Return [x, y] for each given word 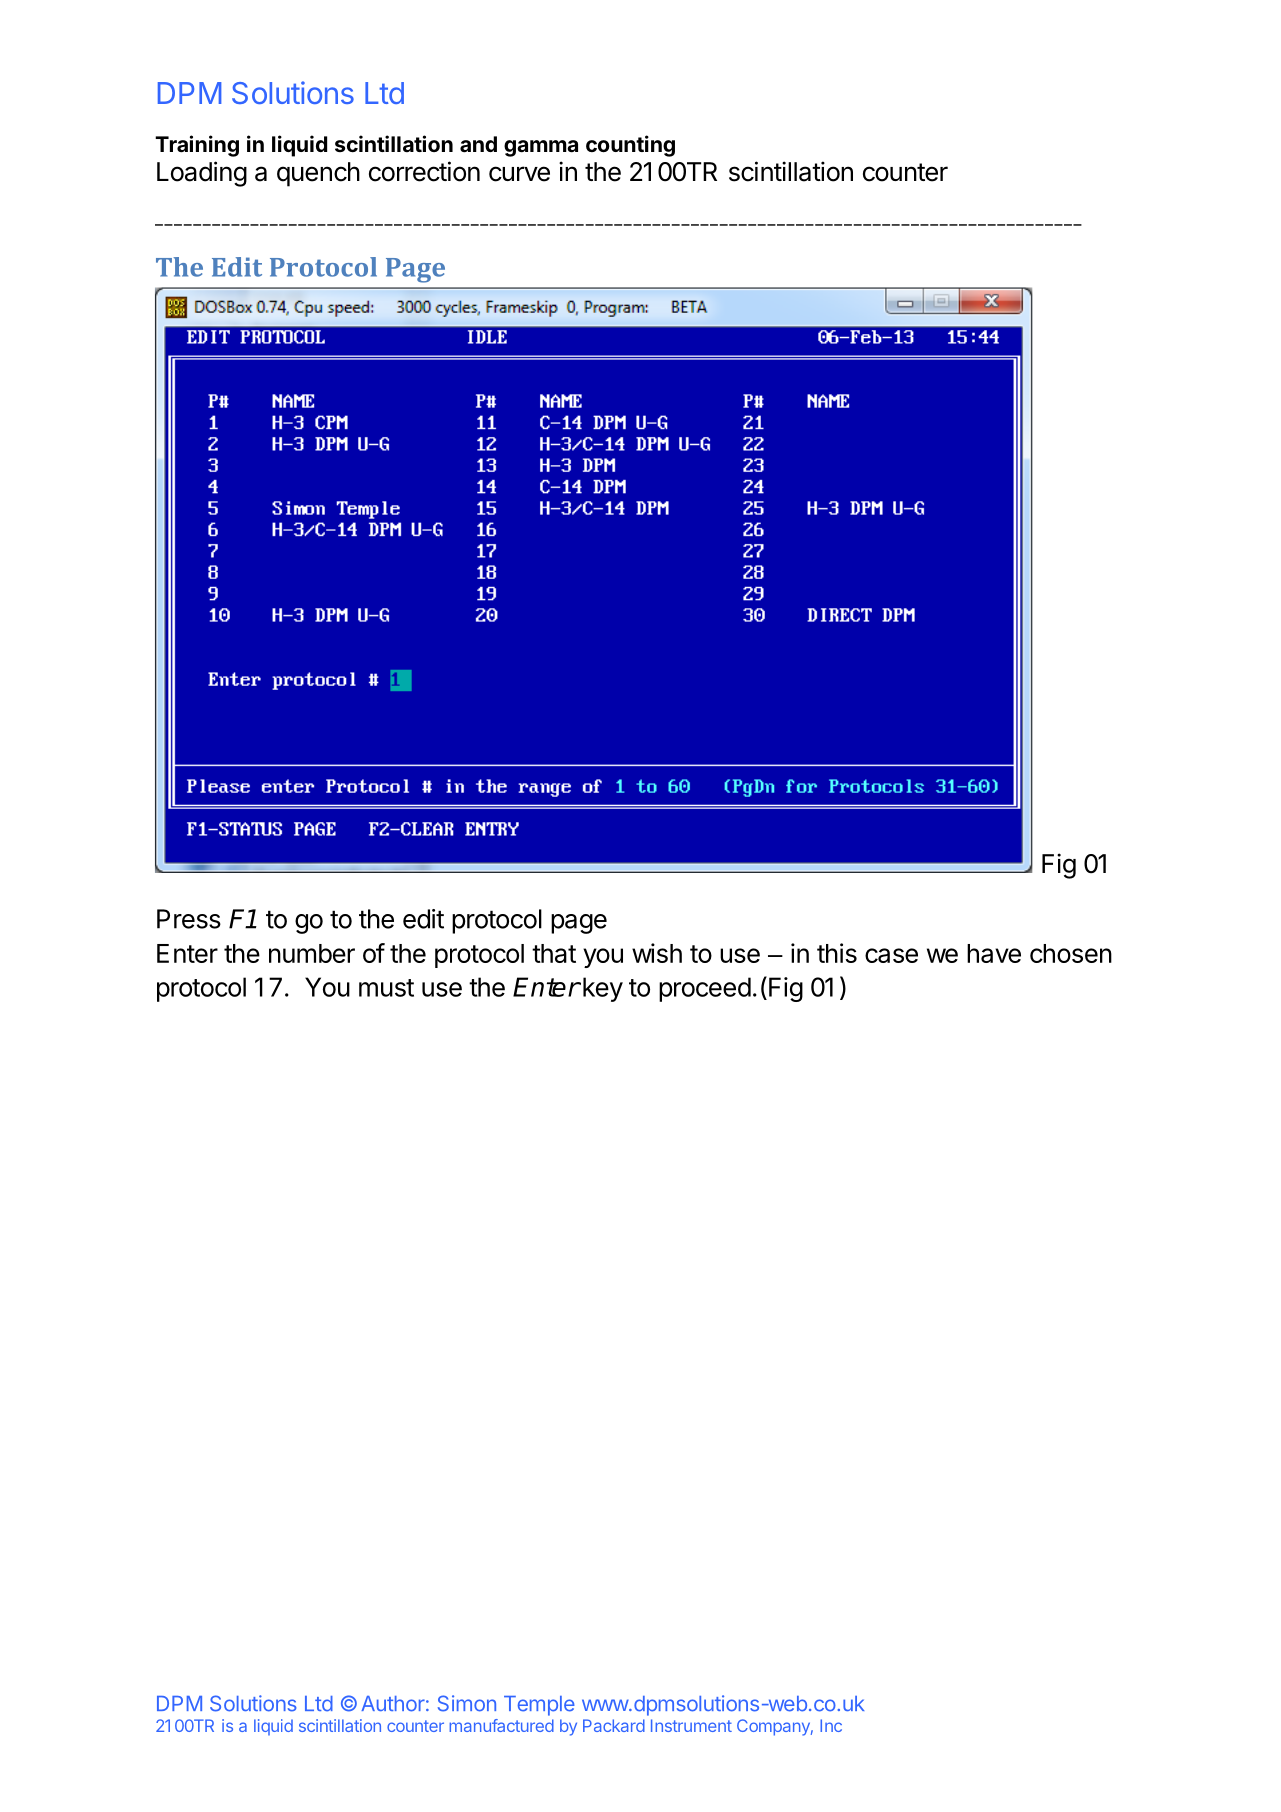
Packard [614, 1725]
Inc [831, 1725]
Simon [467, 1703]
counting [630, 146]
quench [318, 174]
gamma [541, 148]
